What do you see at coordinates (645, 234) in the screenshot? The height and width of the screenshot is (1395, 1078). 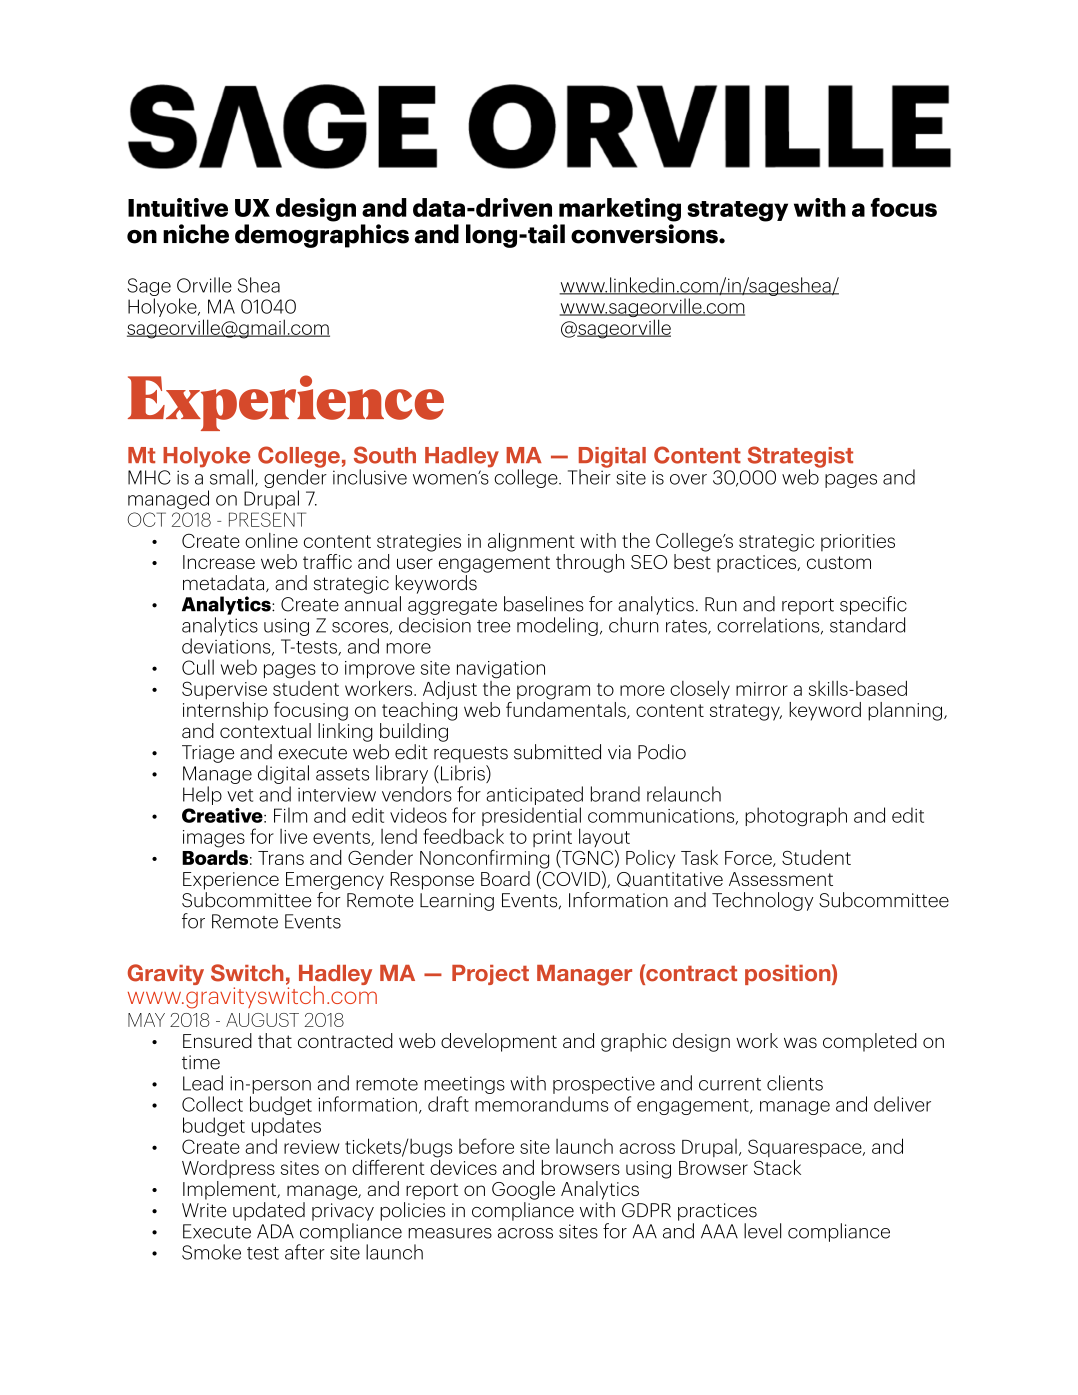 I see `conversions` at bounding box center [645, 234].
